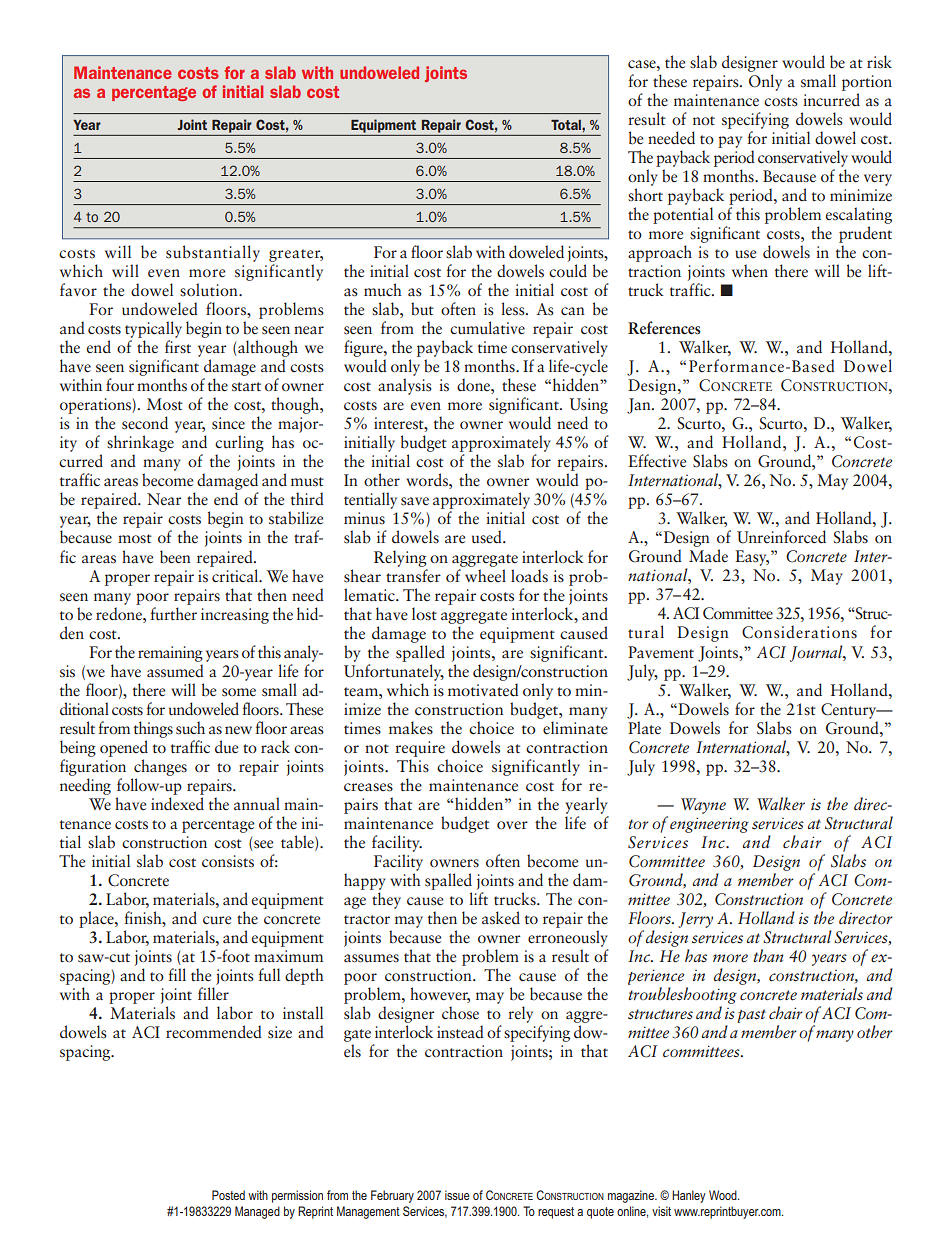 Image resolution: width=952 pixels, height=1250 pixels. What do you see at coordinates (664, 328) in the image?
I see `References` at bounding box center [664, 328].
